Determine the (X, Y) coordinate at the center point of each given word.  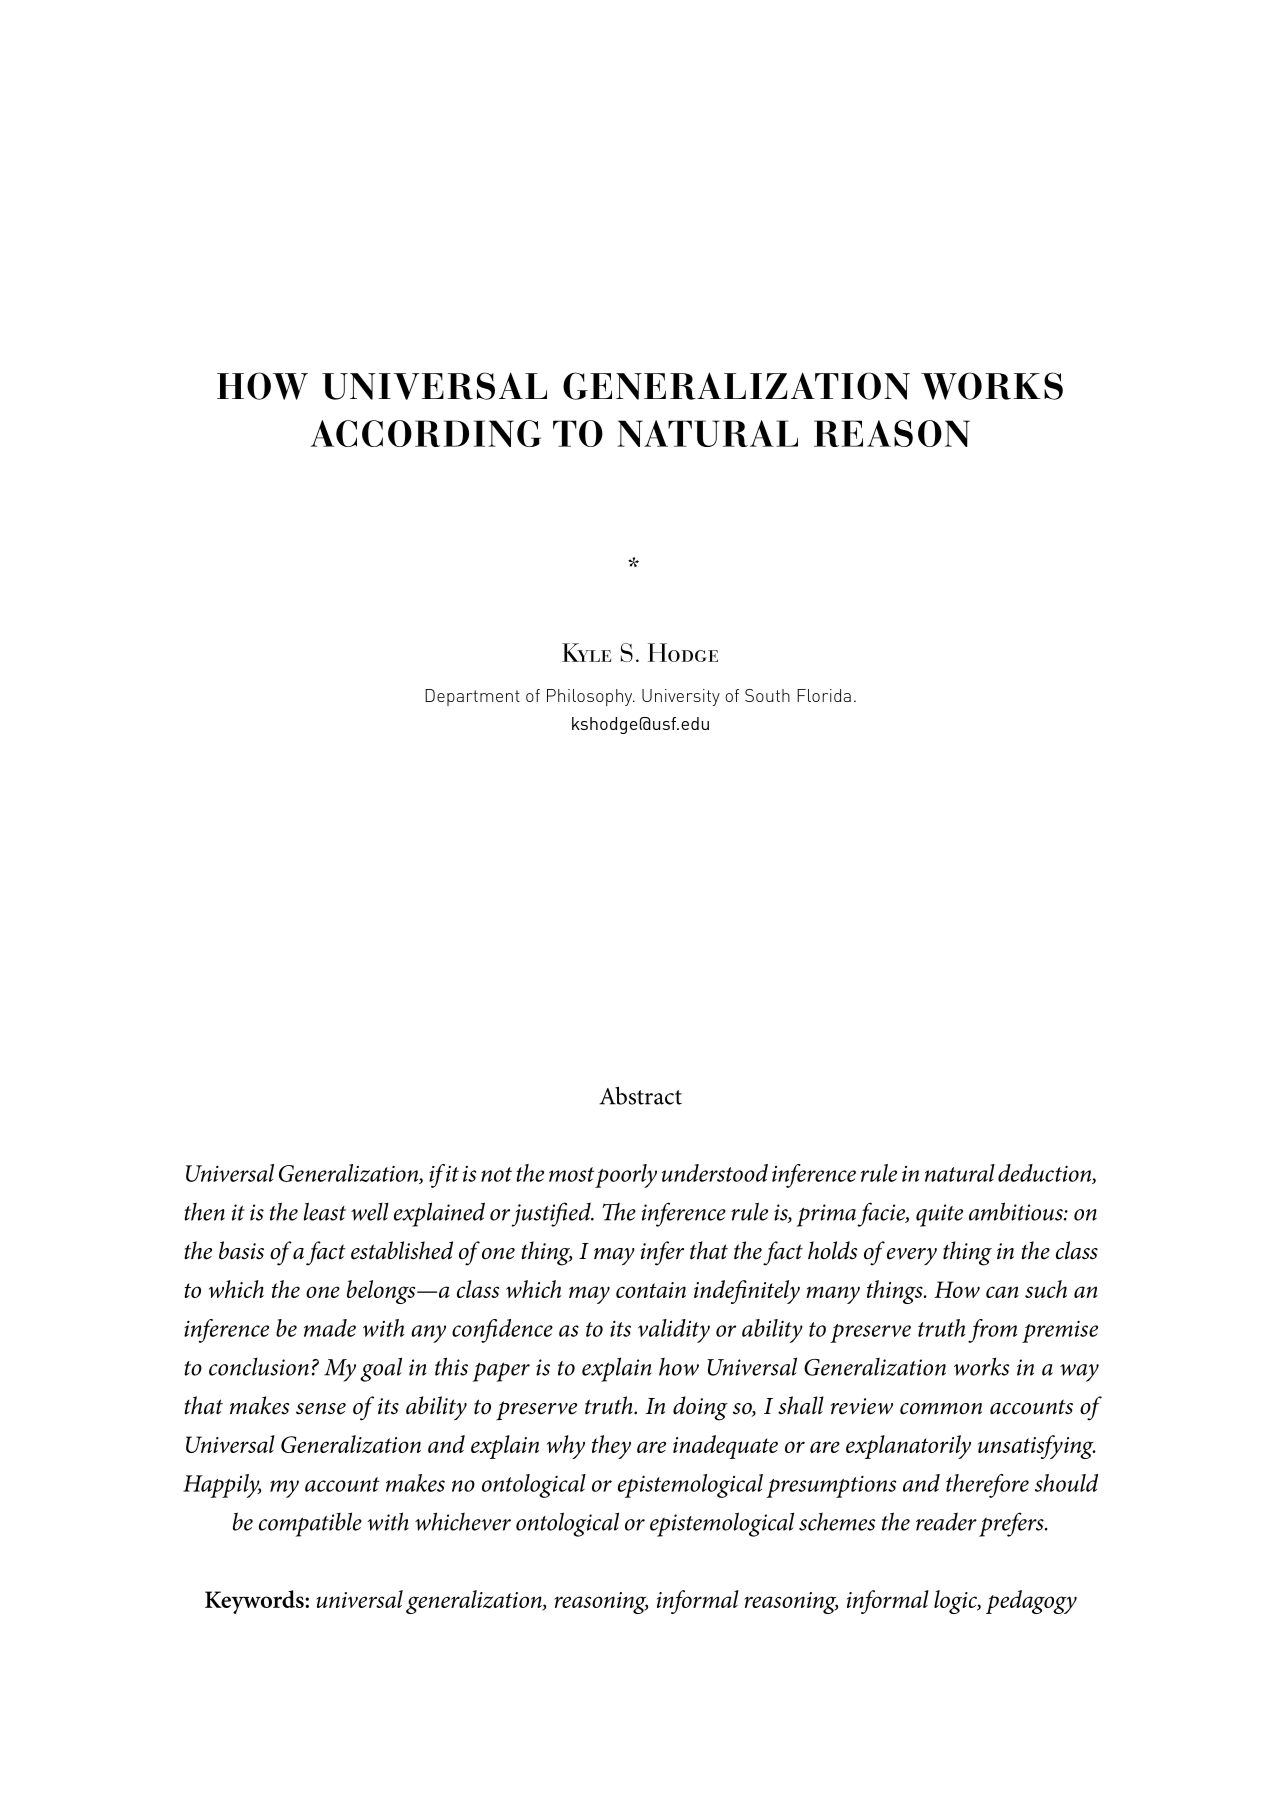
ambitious (1017, 1211)
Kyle (586, 652)
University (681, 697)
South (767, 695)
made (330, 1328)
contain (651, 1290)
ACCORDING (426, 433)
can (1002, 1292)
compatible (310, 1524)
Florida (824, 695)
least (325, 1211)
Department (472, 697)
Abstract (640, 1095)
